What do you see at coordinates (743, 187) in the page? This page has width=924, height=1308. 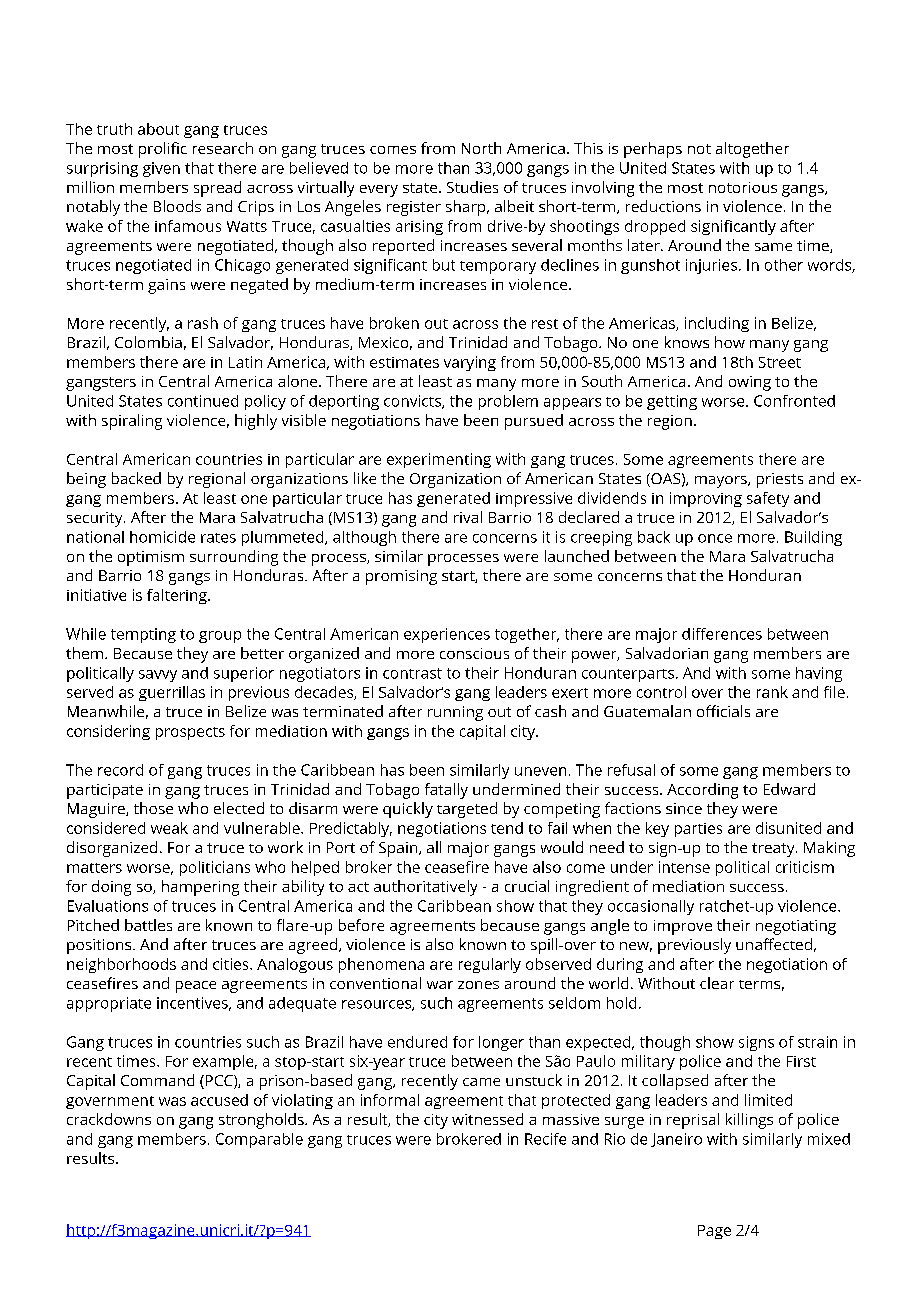 I see `notorious` at bounding box center [743, 187].
